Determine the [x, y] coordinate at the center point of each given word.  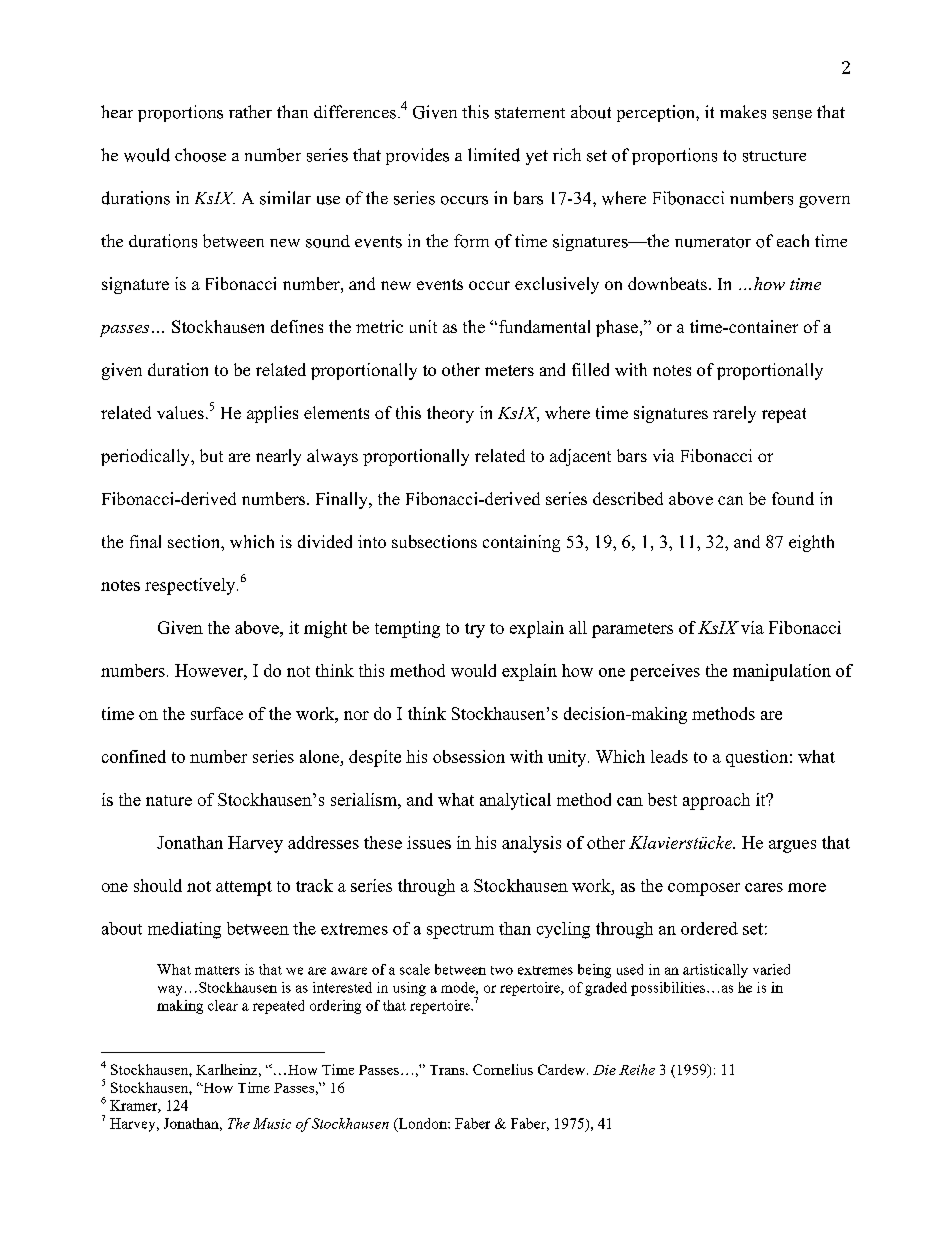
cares [764, 887]
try [475, 630]
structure [774, 156]
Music [272, 1123]
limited [494, 155]
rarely [734, 414]
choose [200, 155]
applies [272, 414]
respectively [191, 586]
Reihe [637, 1069]
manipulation [782, 672]
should [158, 885]
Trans [448, 1070]
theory [450, 414]
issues [429, 842]
